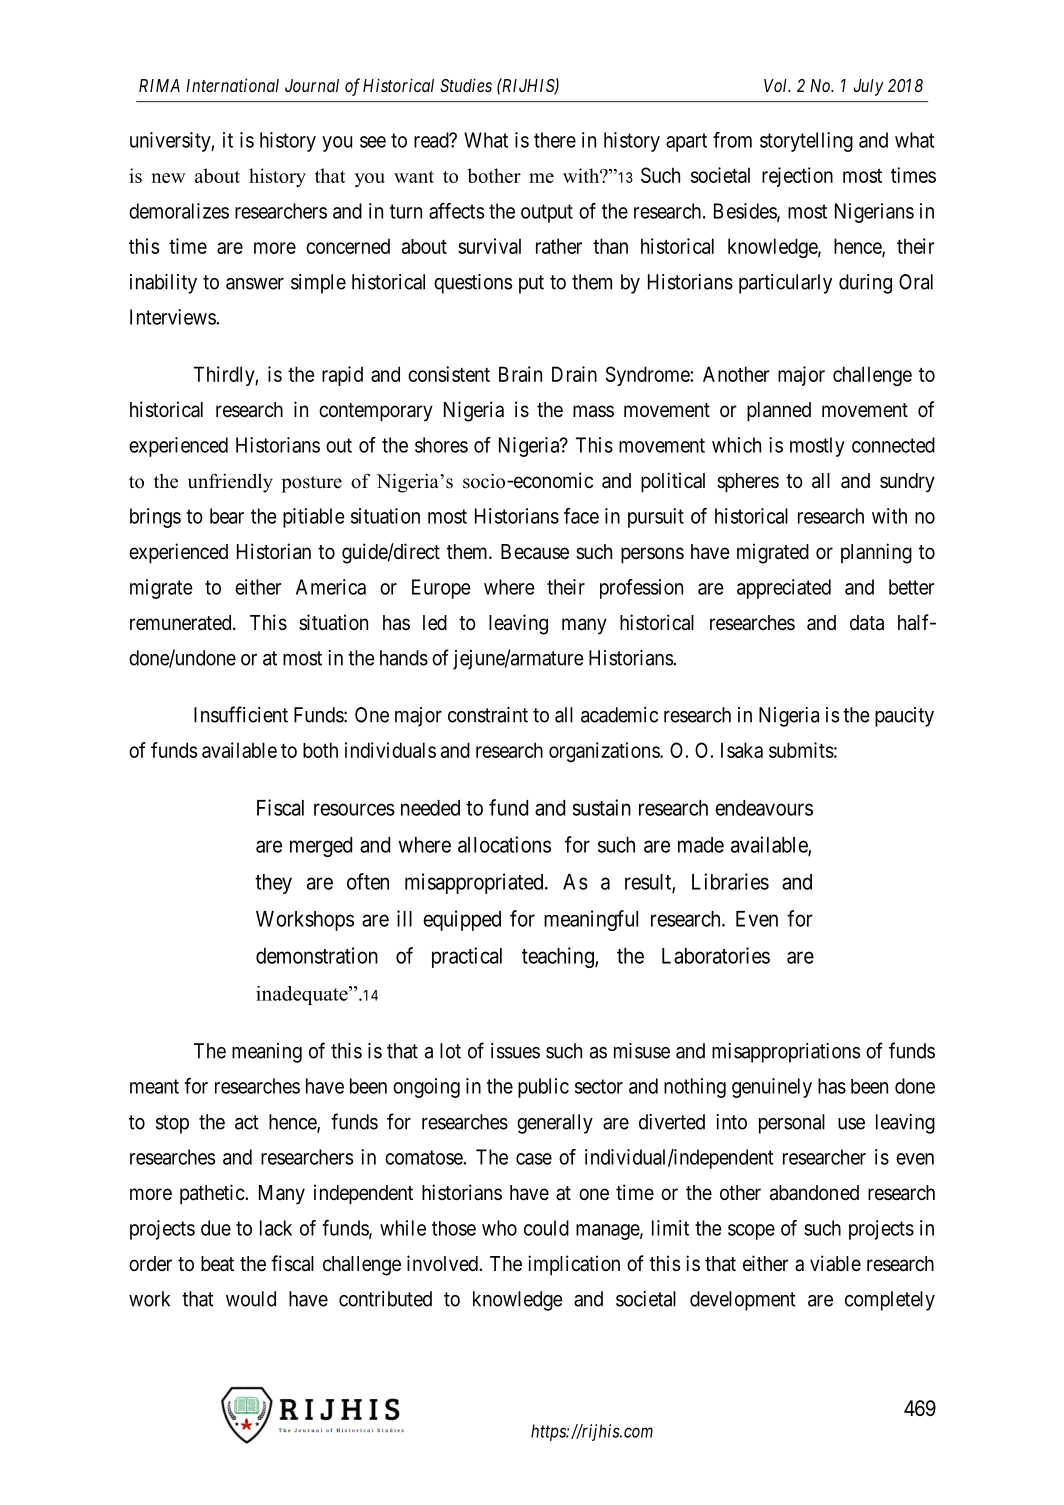 This document has height=1505, width=1064. I want to click on there, so click(555, 140).
